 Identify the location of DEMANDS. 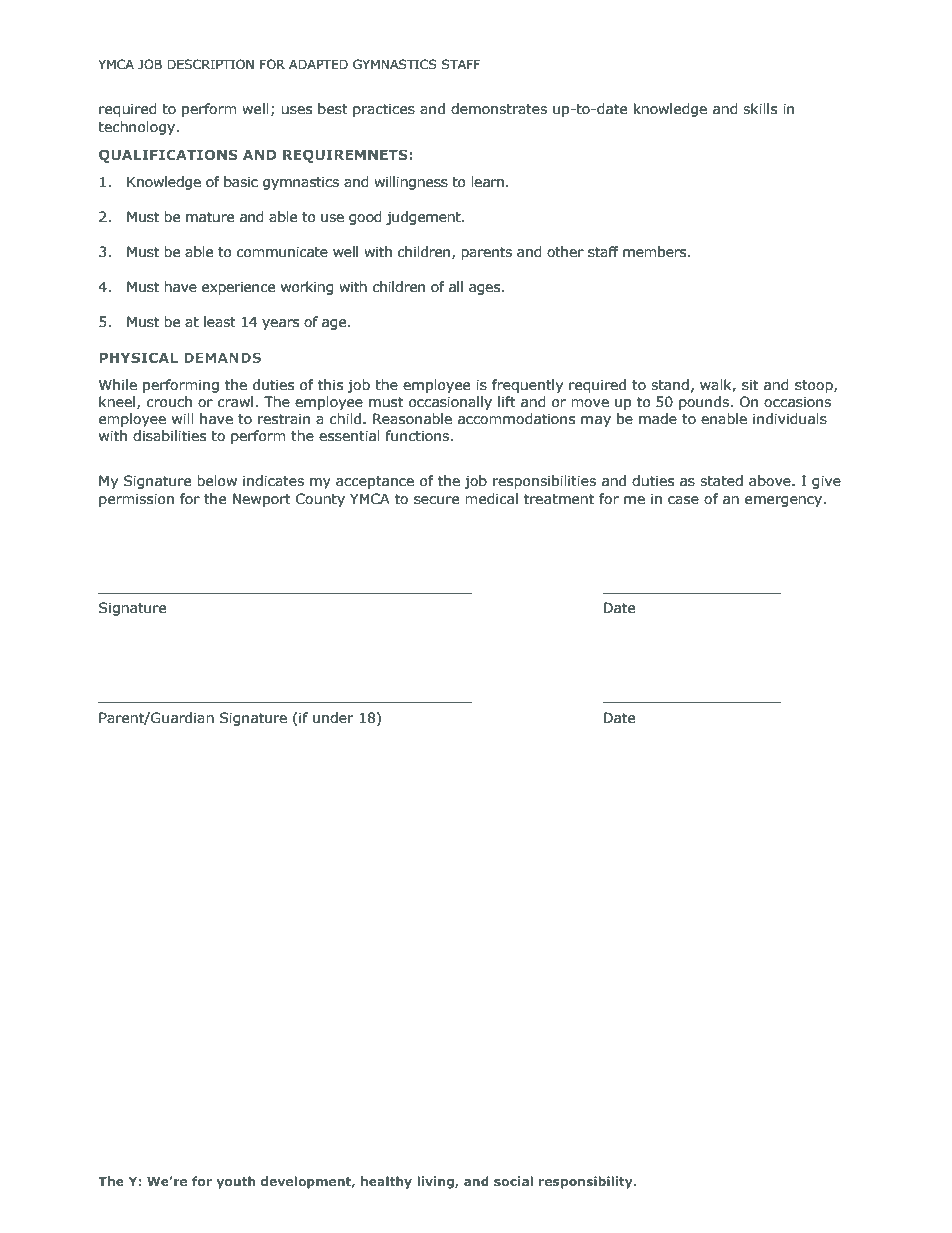
(222, 357).
